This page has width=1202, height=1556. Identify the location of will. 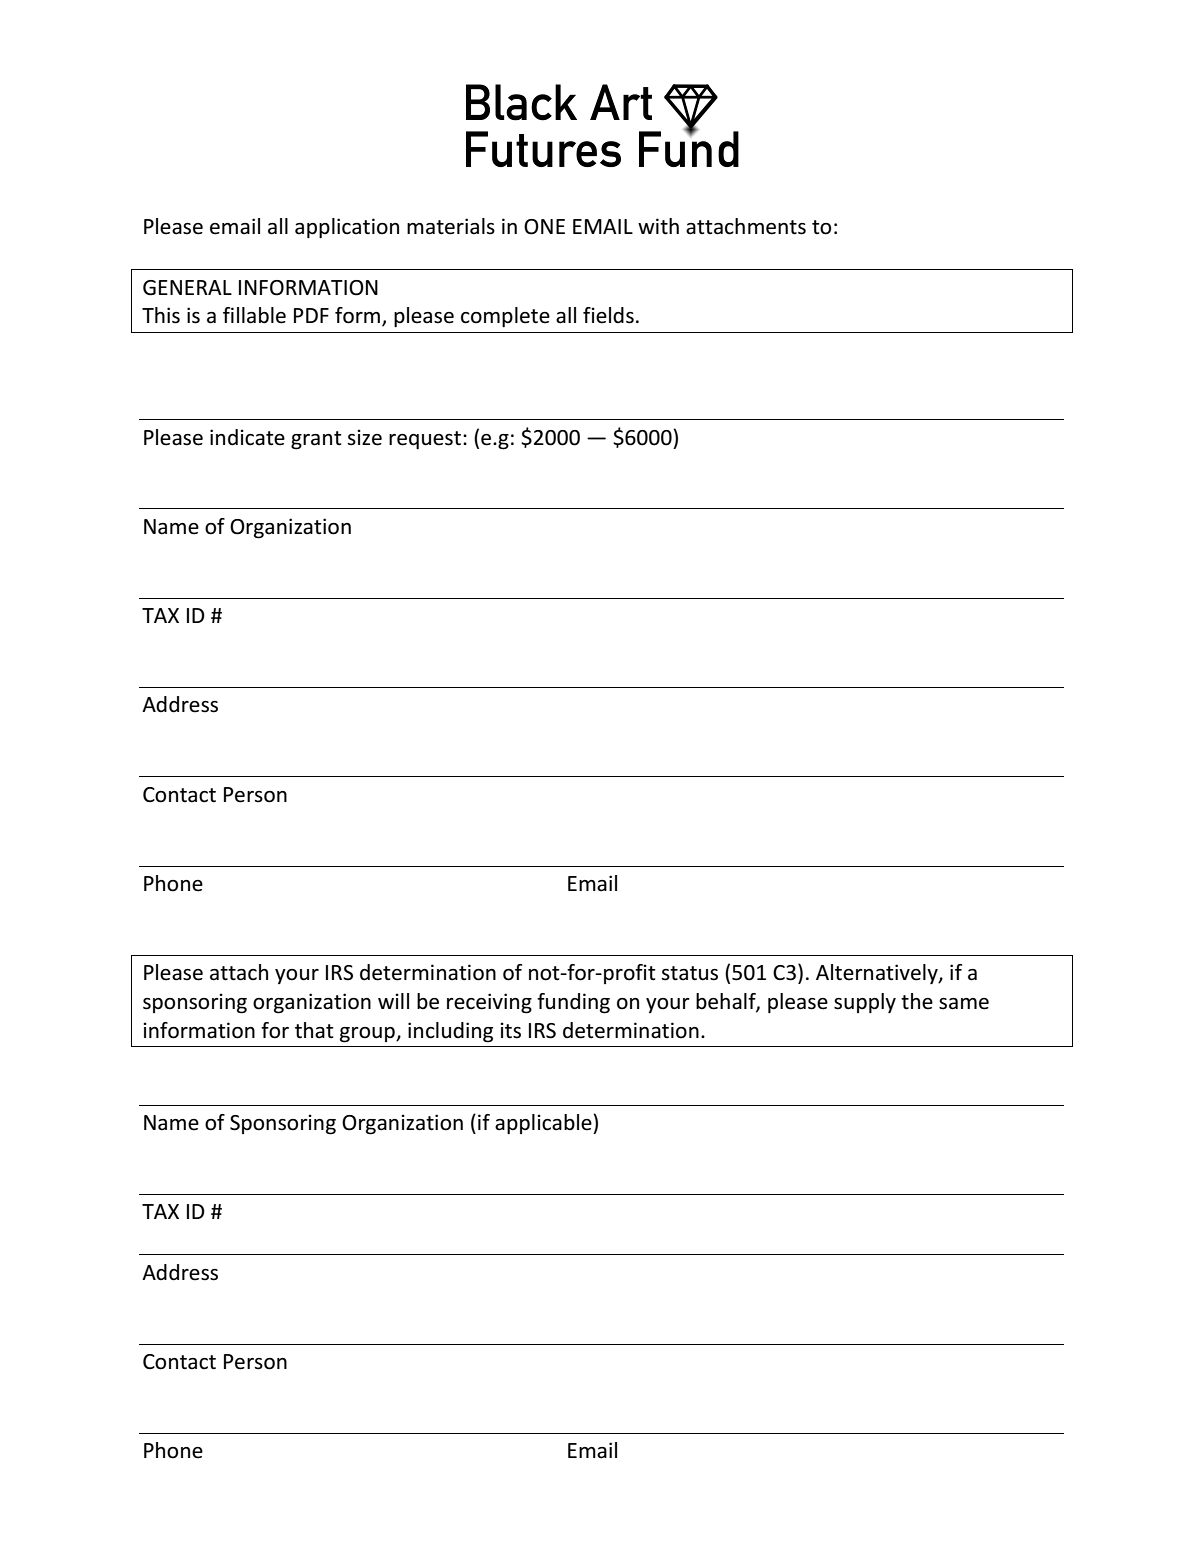
(393, 1001).
